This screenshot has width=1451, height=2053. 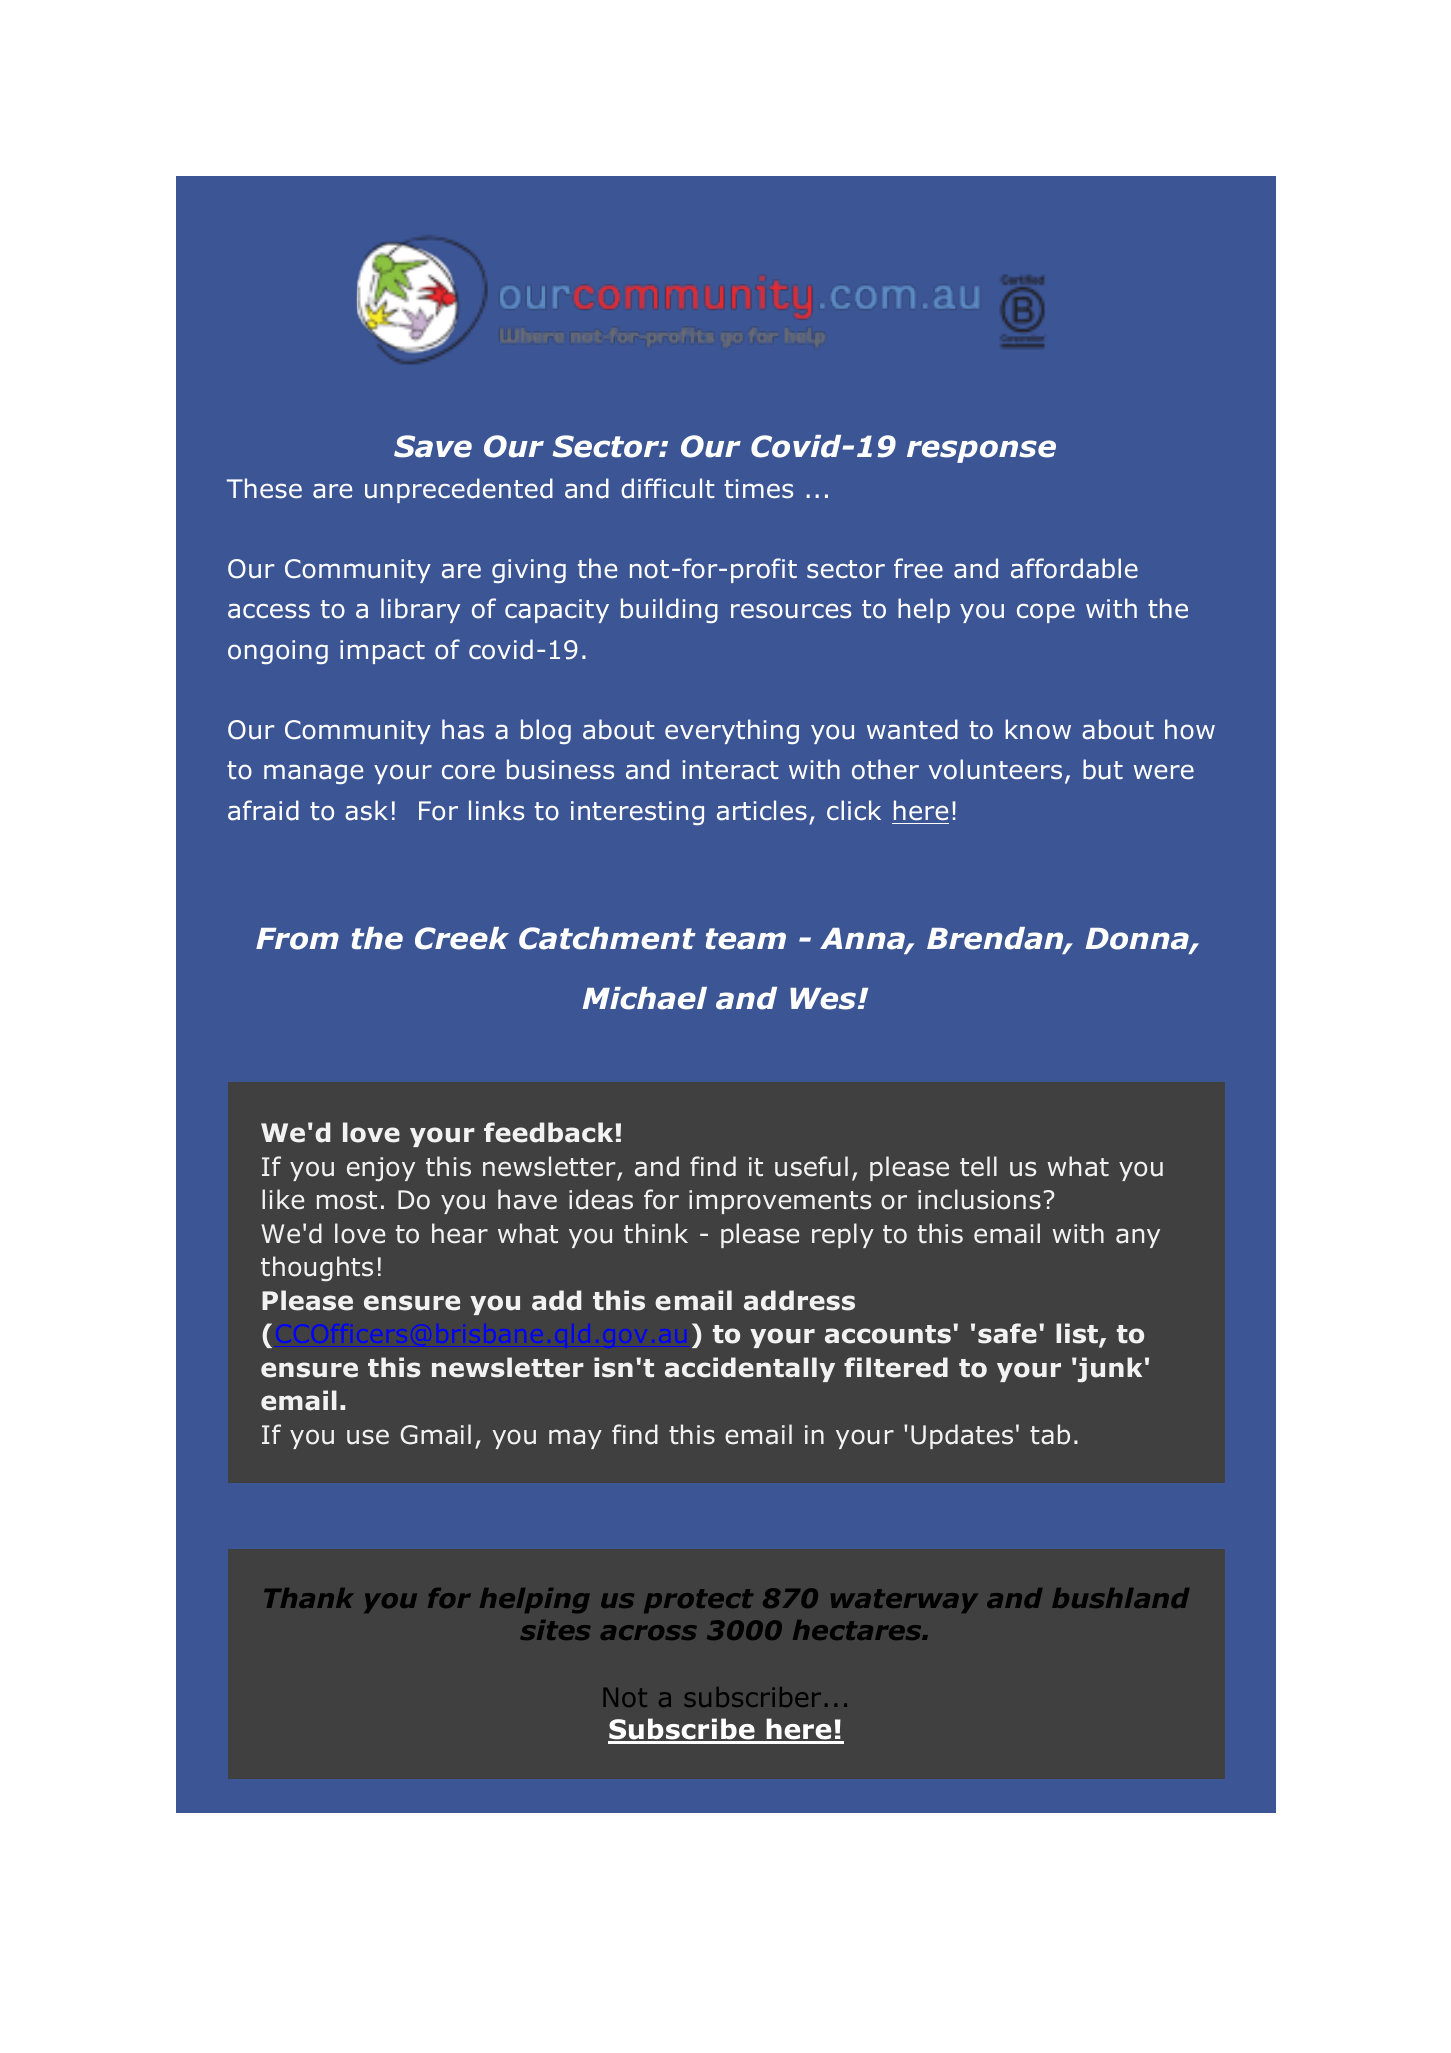 What do you see at coordinates (981, 451) in the screenshot?
I see `response` at bounding box center [981, 451].
